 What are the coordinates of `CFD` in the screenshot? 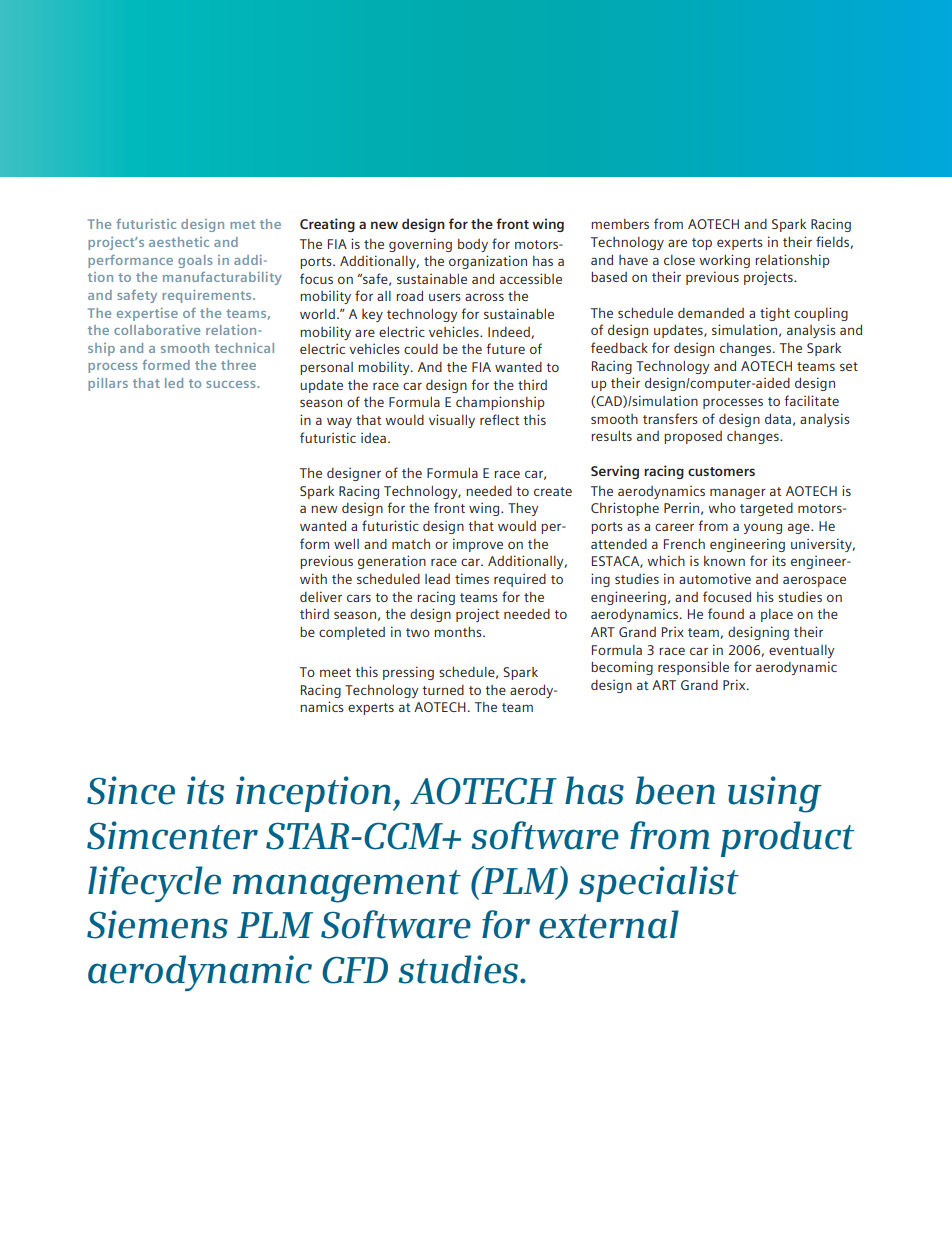 It's located at (355, 970).
